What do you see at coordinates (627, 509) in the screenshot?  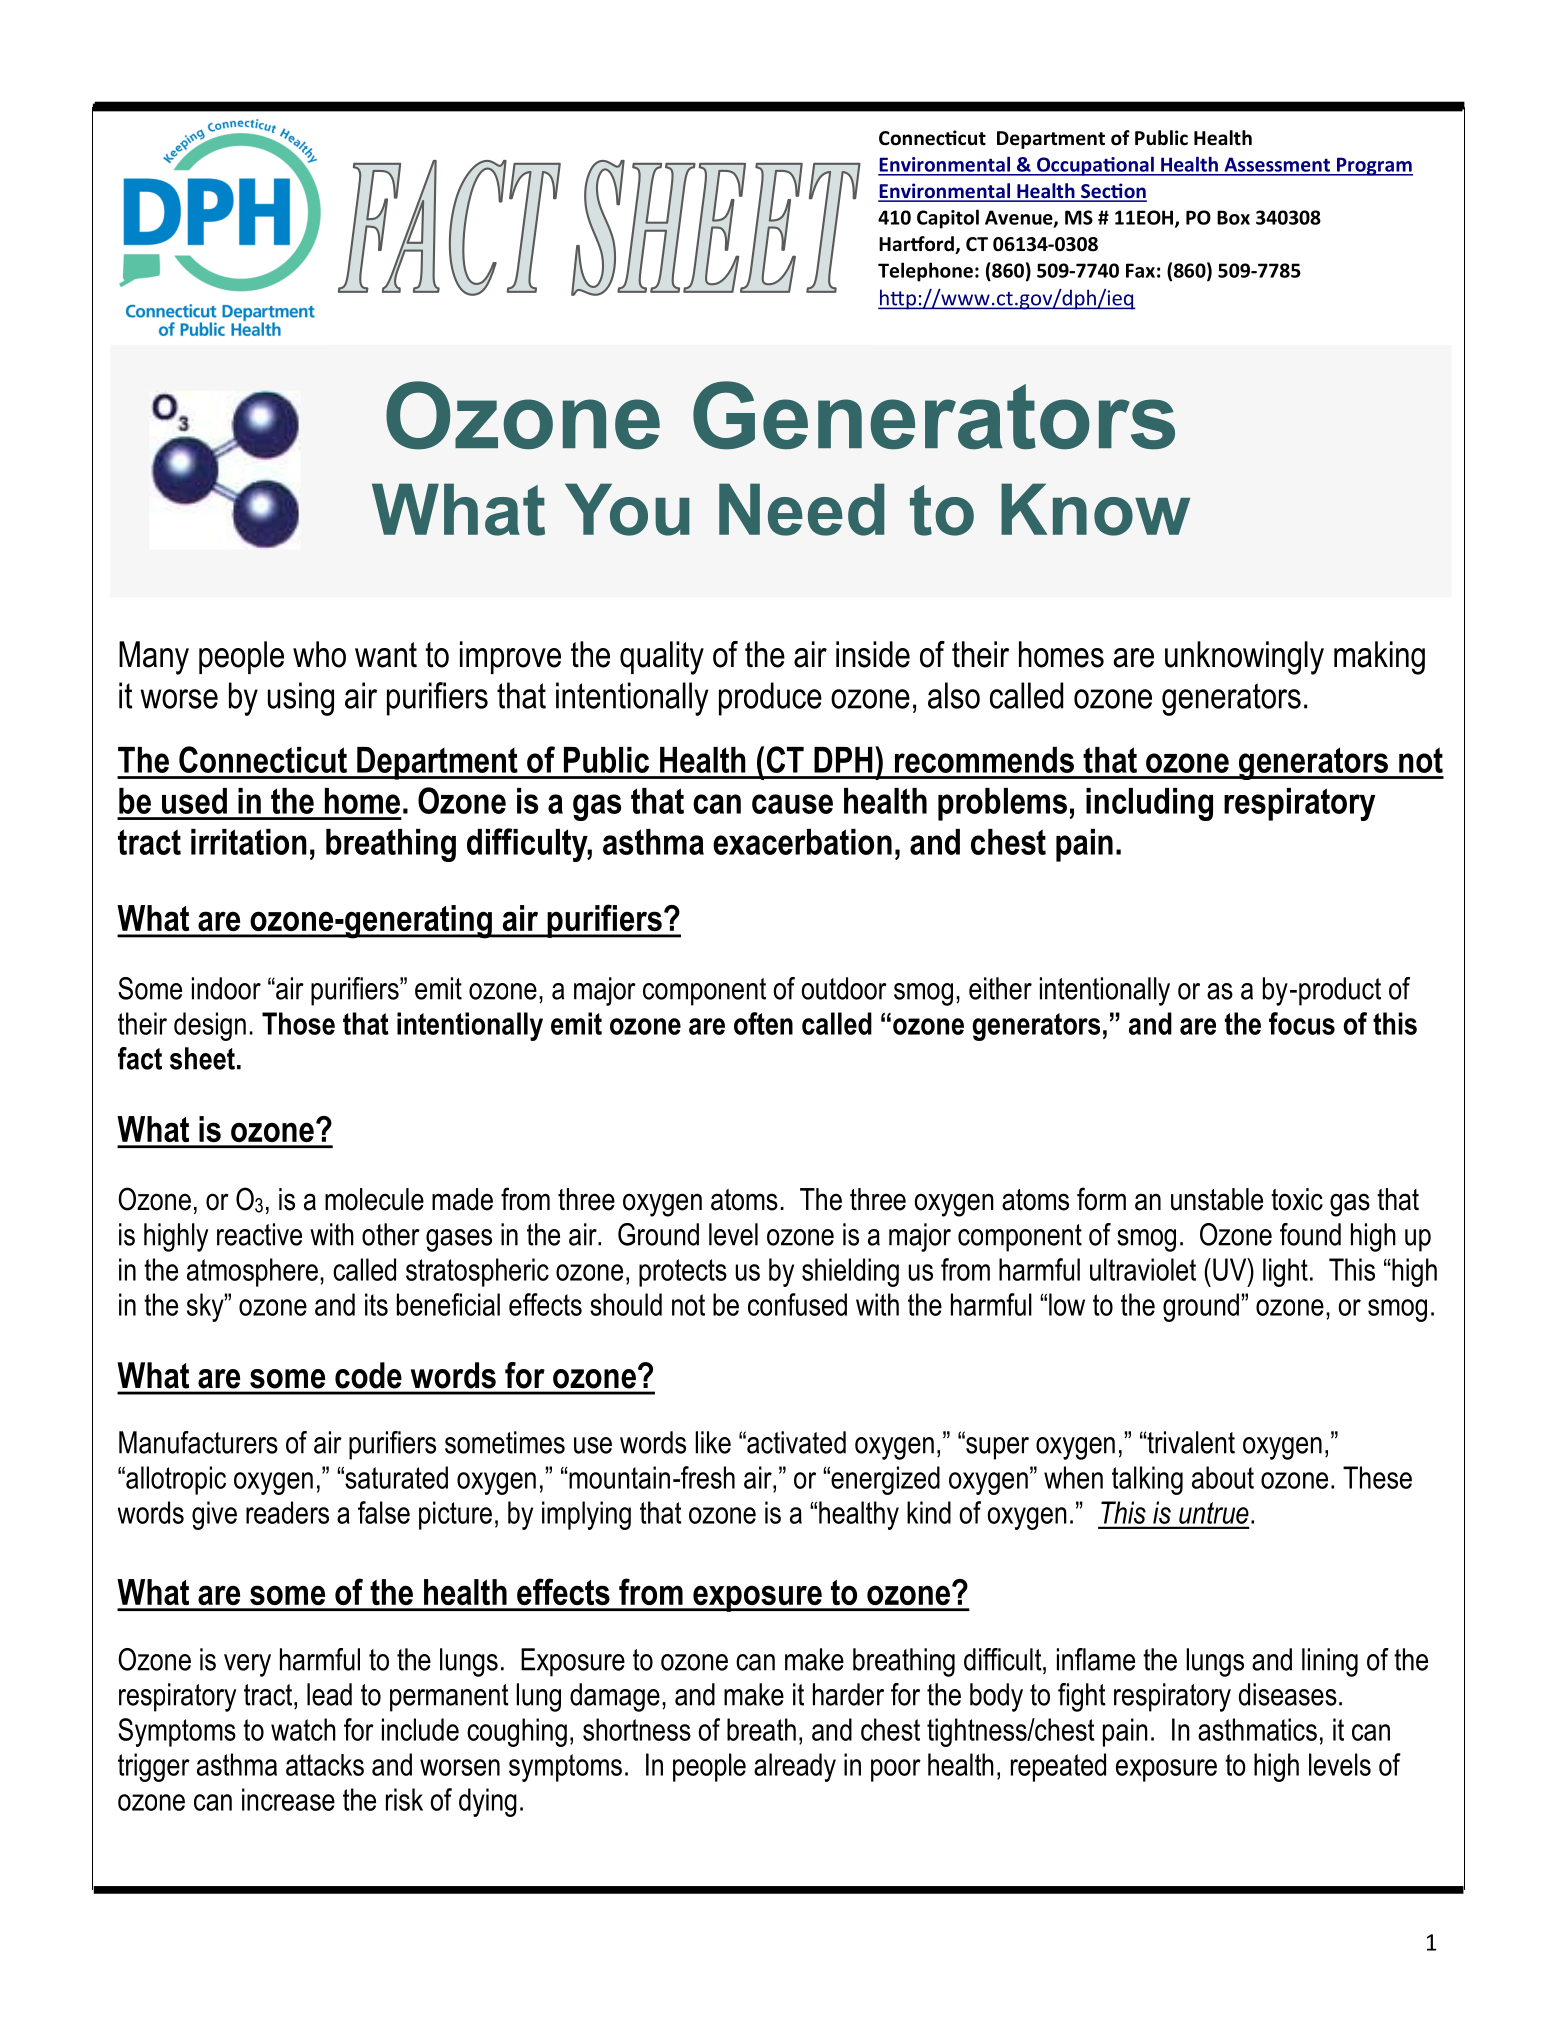 I see `You` at bounding box center [627, 509].
